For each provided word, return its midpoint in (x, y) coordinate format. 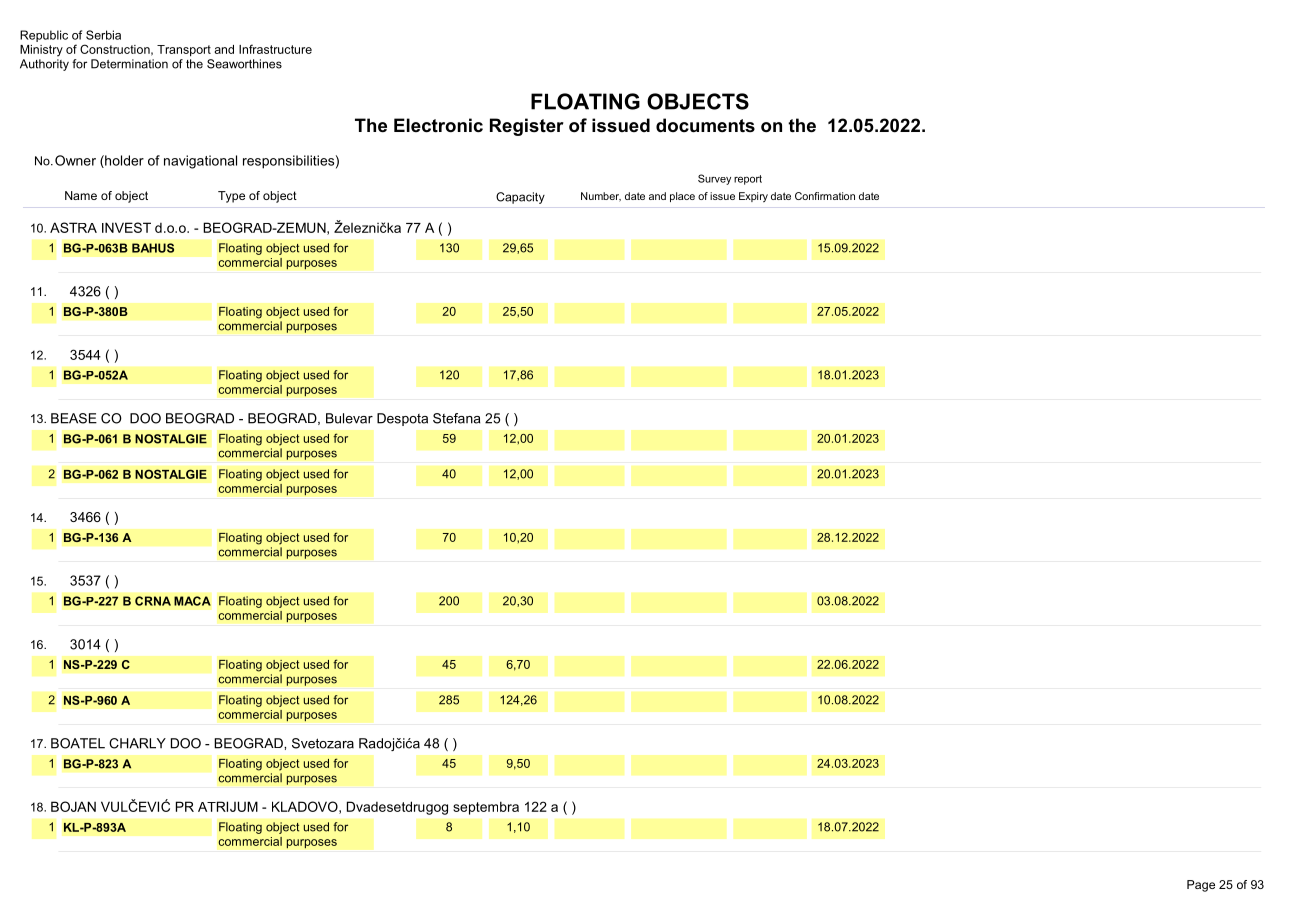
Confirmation (825, 196)
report (748, 180)
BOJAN (73, 806)
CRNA (153, 601)
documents (705, 125)
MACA (192, 601)
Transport (184, 51)
